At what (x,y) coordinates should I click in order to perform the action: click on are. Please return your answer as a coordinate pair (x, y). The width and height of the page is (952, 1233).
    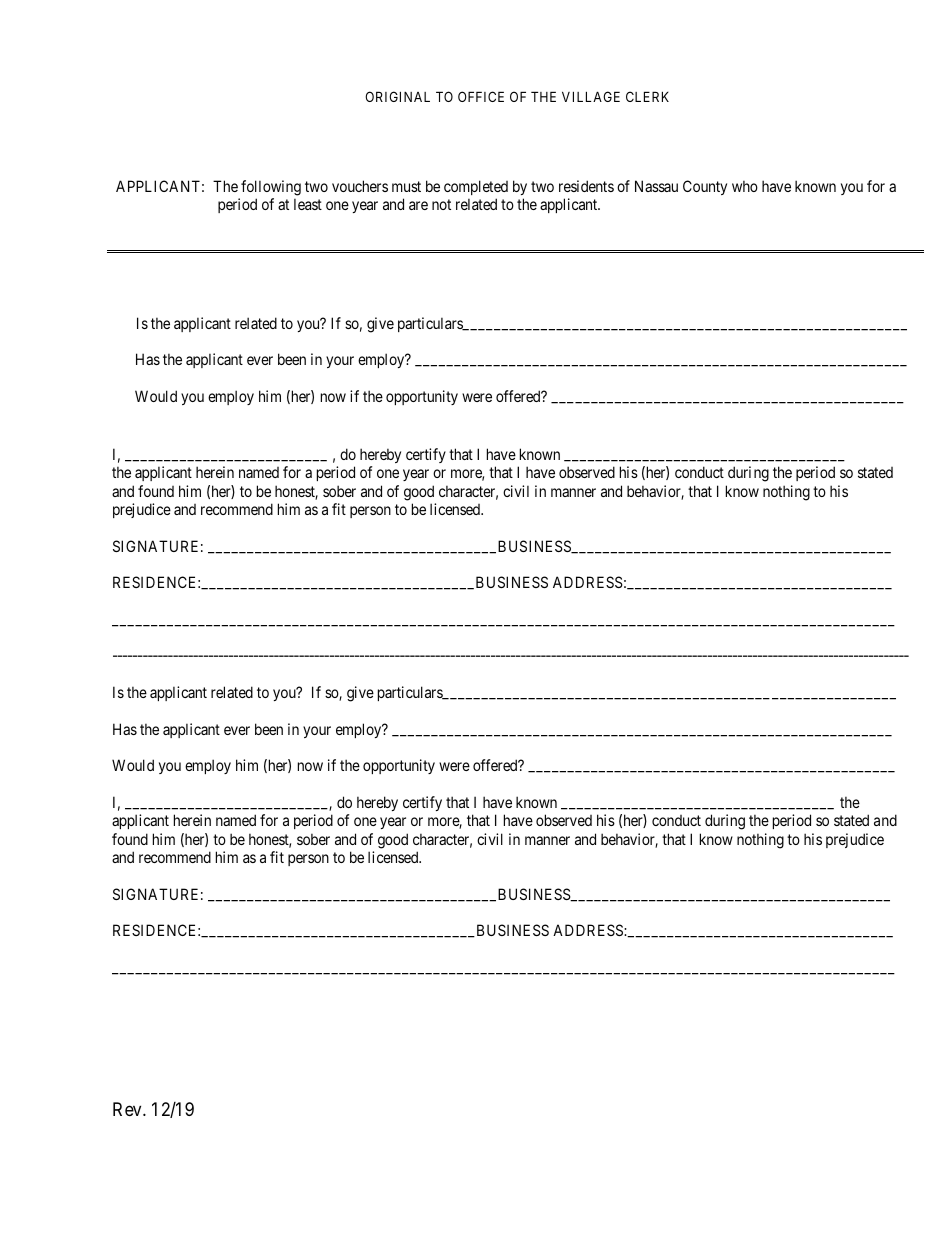
    Looking at the image, I should click on (418, 205).
